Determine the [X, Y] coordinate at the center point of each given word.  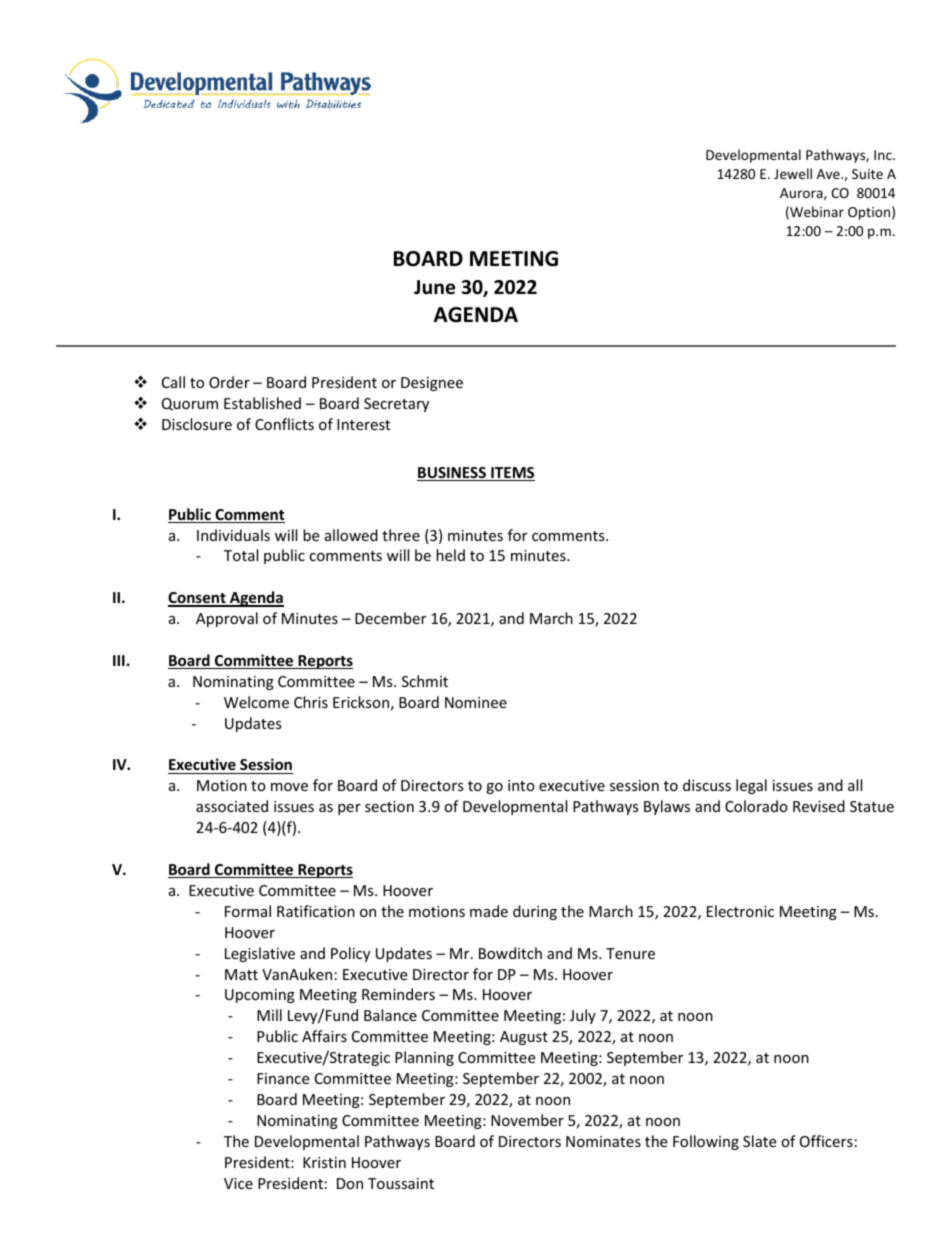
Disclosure [197, 424]
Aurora [802, 194]
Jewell [793, 173]
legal [751, 786]
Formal [248, 911]
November [527, 1120]
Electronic [740, 911]
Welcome [256, 702]
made [489, 911]
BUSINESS [452, 474]
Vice [238, 1183]
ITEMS [512, 474]
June [434, 287]
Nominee [476, 702]
